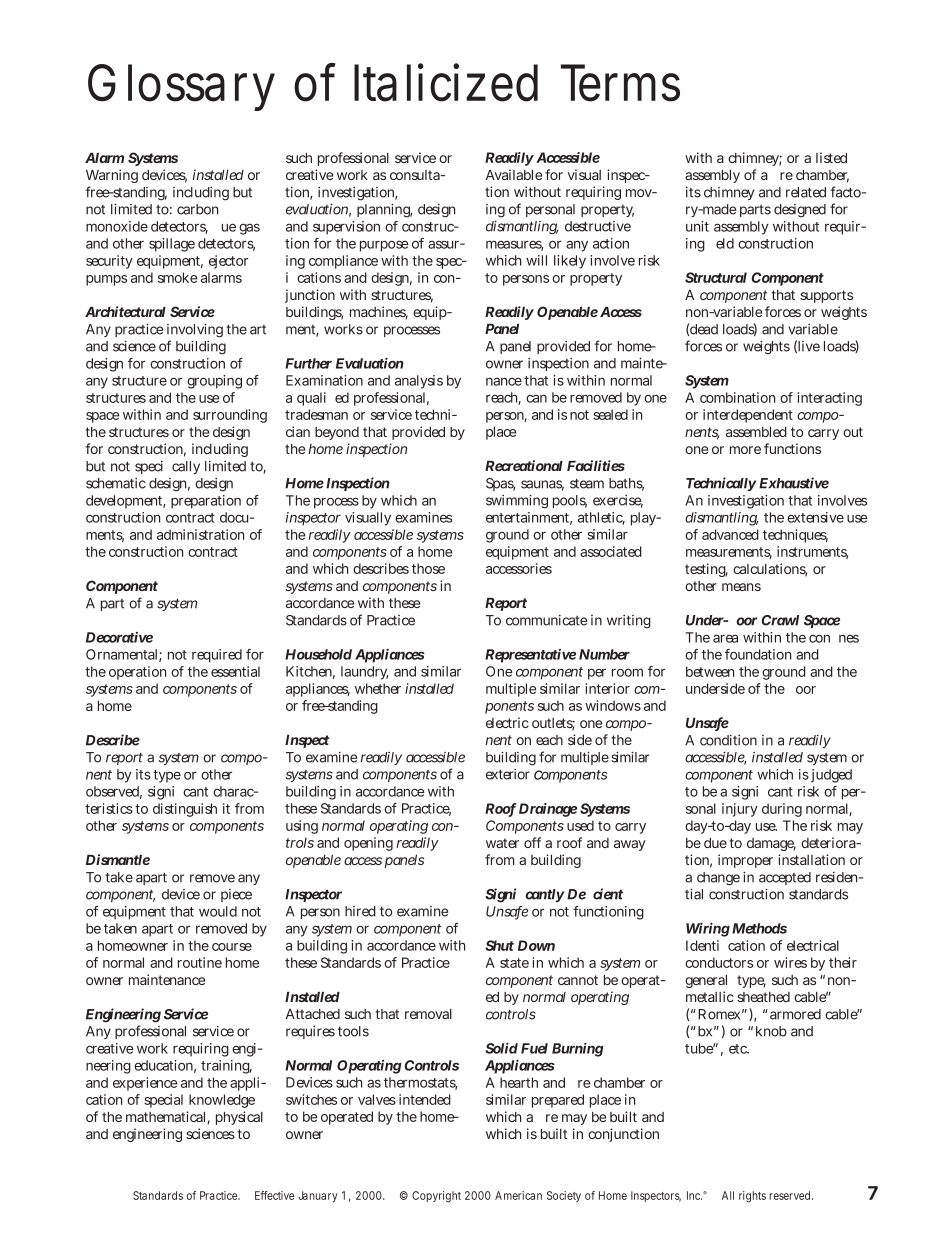 The image size is (952, 1233). Describe the element at coordinates (530, 656) in the page. I see `Representative` at that location.
